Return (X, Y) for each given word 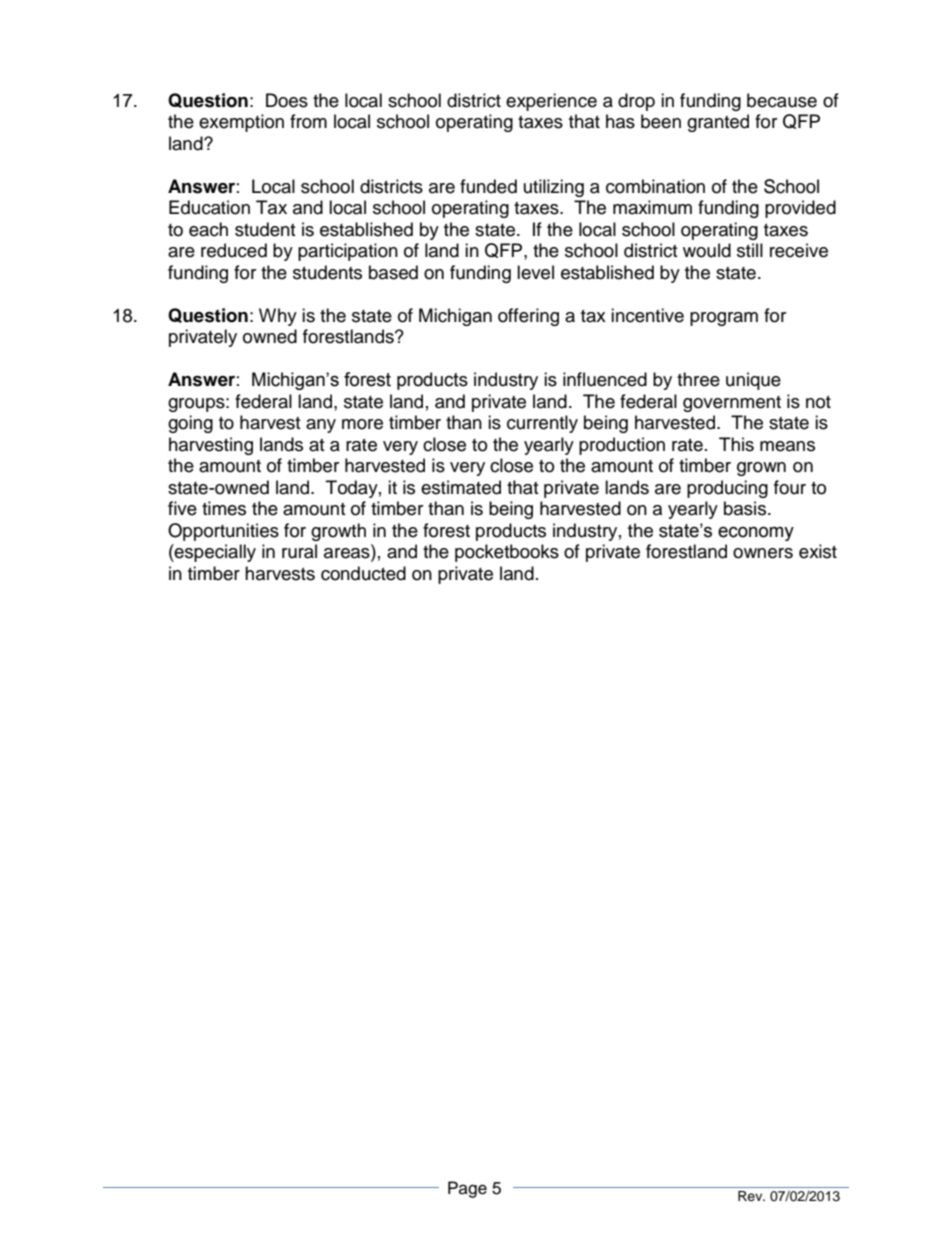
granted (718, 123)
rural (299, 551)
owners (763, 553)
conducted (363, 573)
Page (467, 1189)
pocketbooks (507, 553)
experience (551, 102)
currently (542, 424)
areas (348, 554)
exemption (241, 123)
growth (338, 532)
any (321, 426)
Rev (751, 1196)
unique (753, 381)
